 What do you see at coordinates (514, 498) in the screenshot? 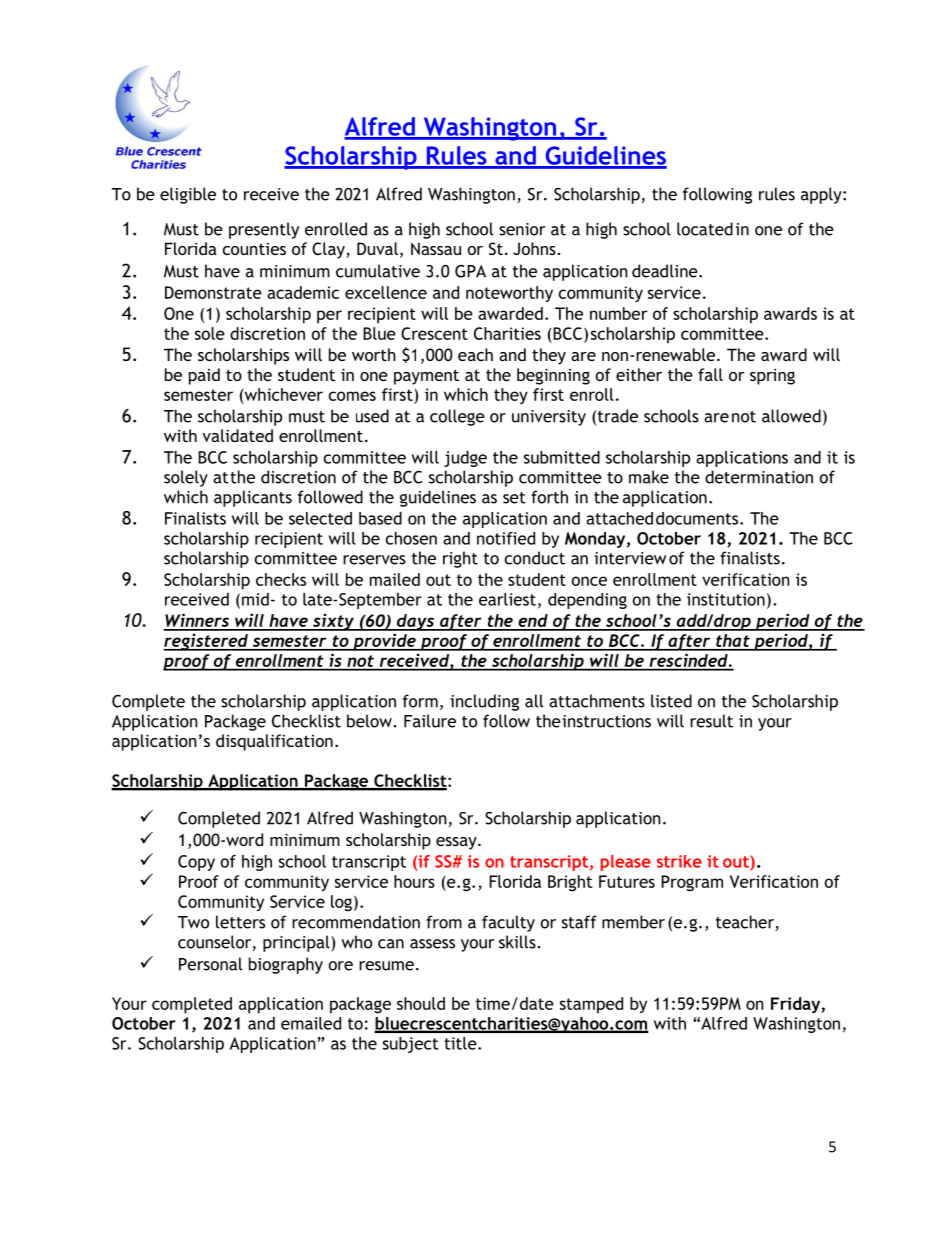
I see `set` at bounding box center [514, 498].
